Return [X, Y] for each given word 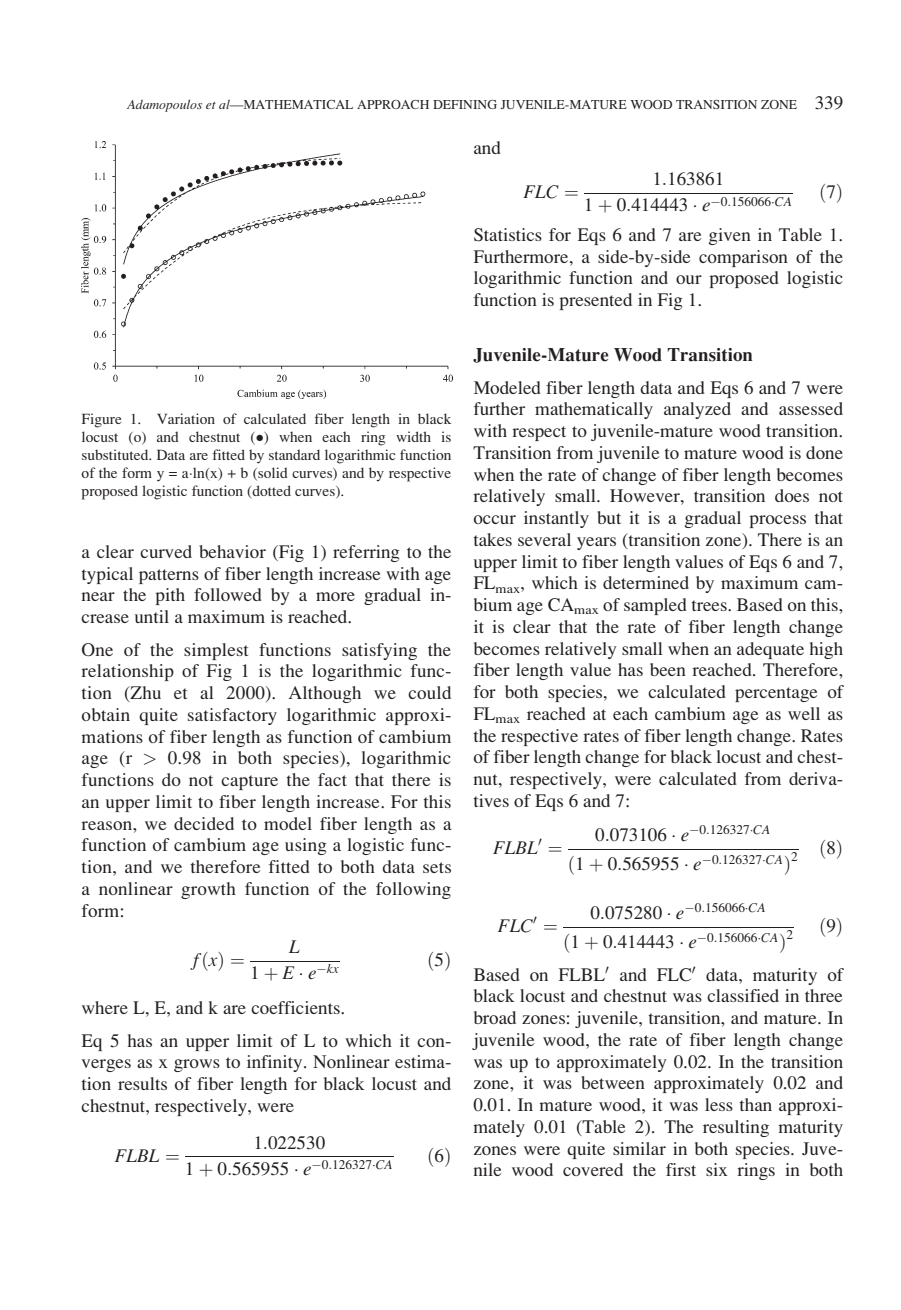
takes [493, 539]
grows [197, 1065]
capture [249, 782]
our [689, 279]
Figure [101, 420]
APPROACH [393, 104]
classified [743, 995]
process [777, 521]
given [730, 236]
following [413, 890]
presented [595, 301]
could [429, 692]
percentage [776, 694]
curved [166, 551]
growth [208, 890]
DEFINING [465, 104]
